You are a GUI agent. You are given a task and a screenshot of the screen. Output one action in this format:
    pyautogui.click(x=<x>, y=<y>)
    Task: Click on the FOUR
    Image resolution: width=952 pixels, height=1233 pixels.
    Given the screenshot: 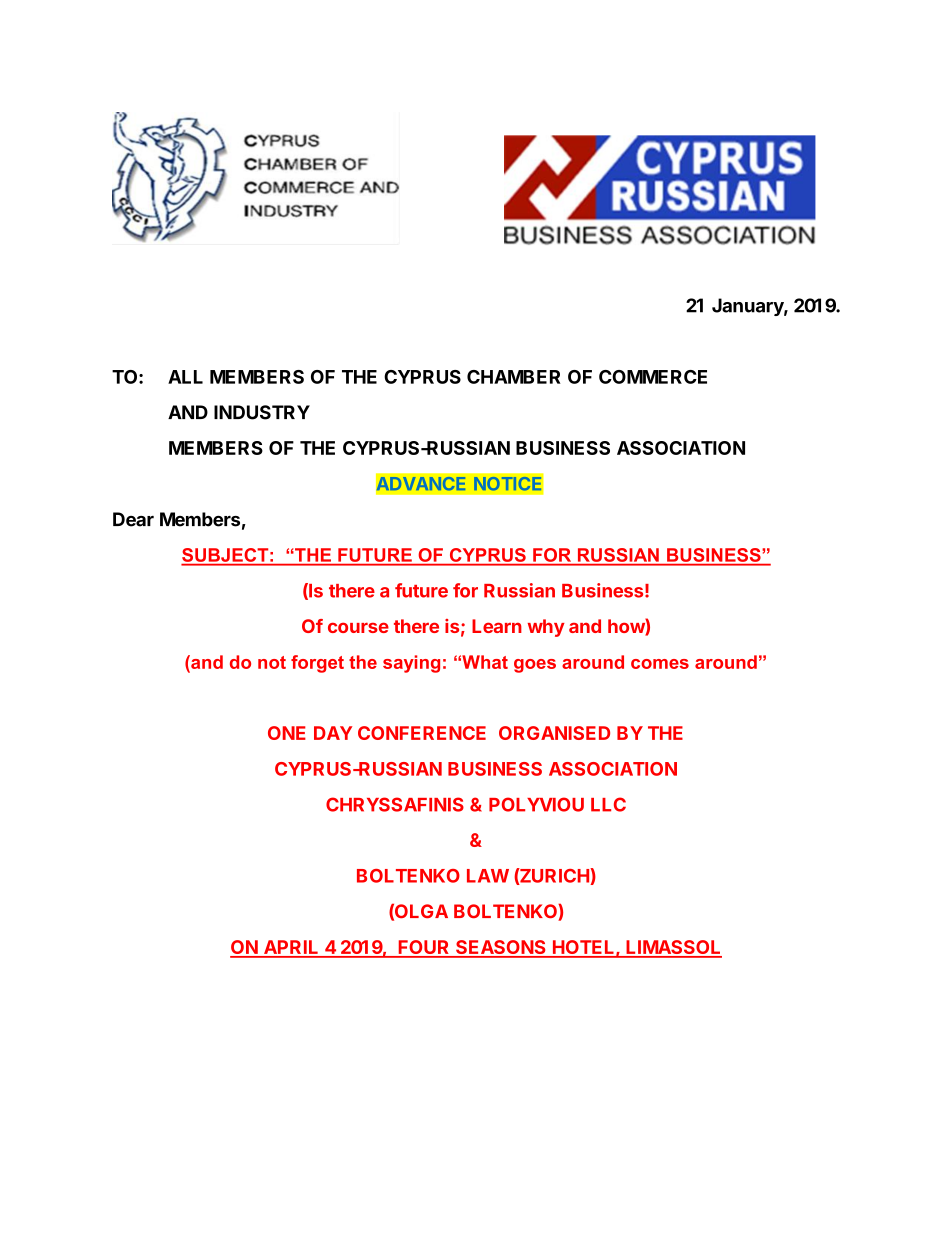 What is the action you would take?
    pyautogui.click(x=424, y=948)
